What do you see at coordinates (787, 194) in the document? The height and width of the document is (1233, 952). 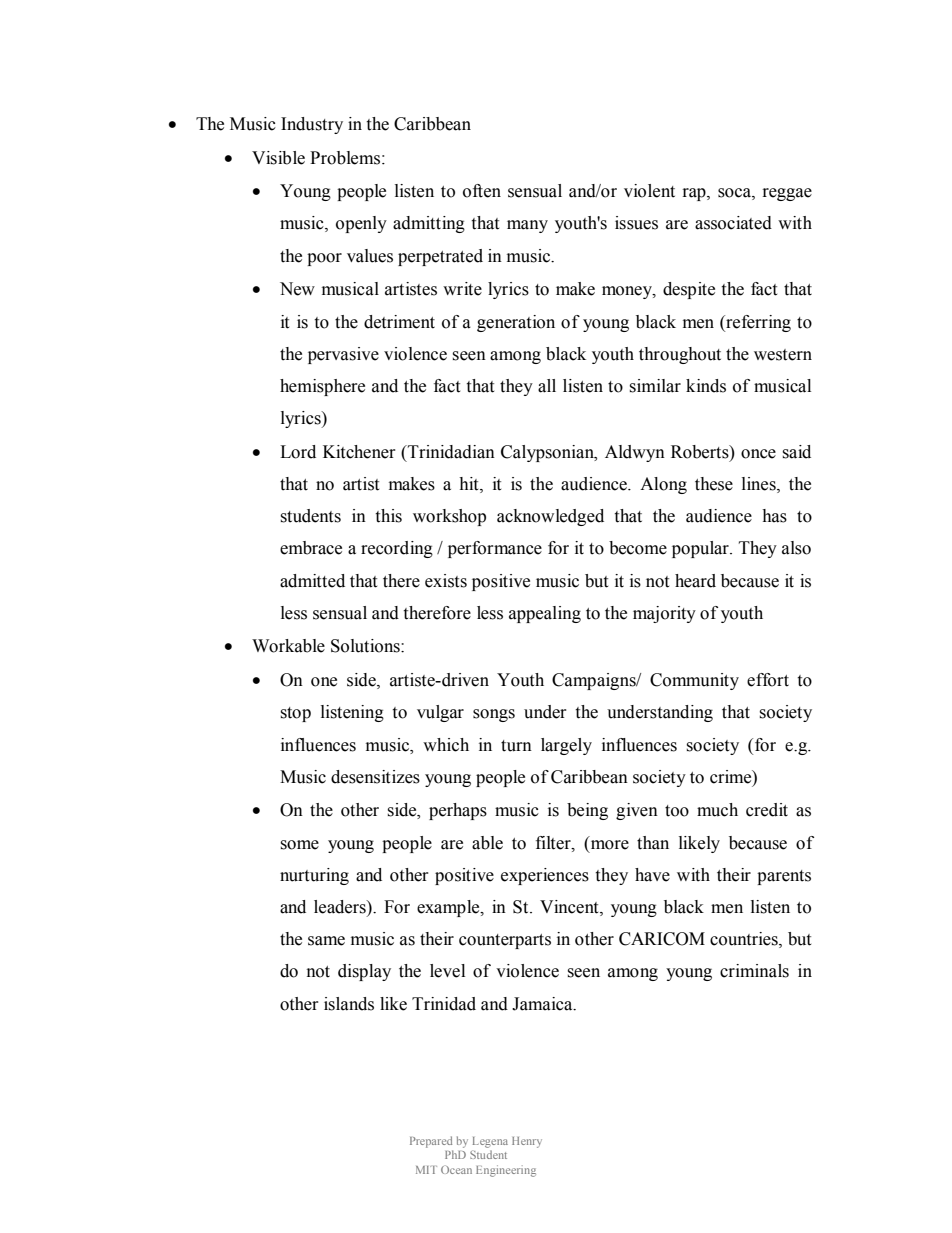 I see `reggae` at bounding box center [787, 194].
